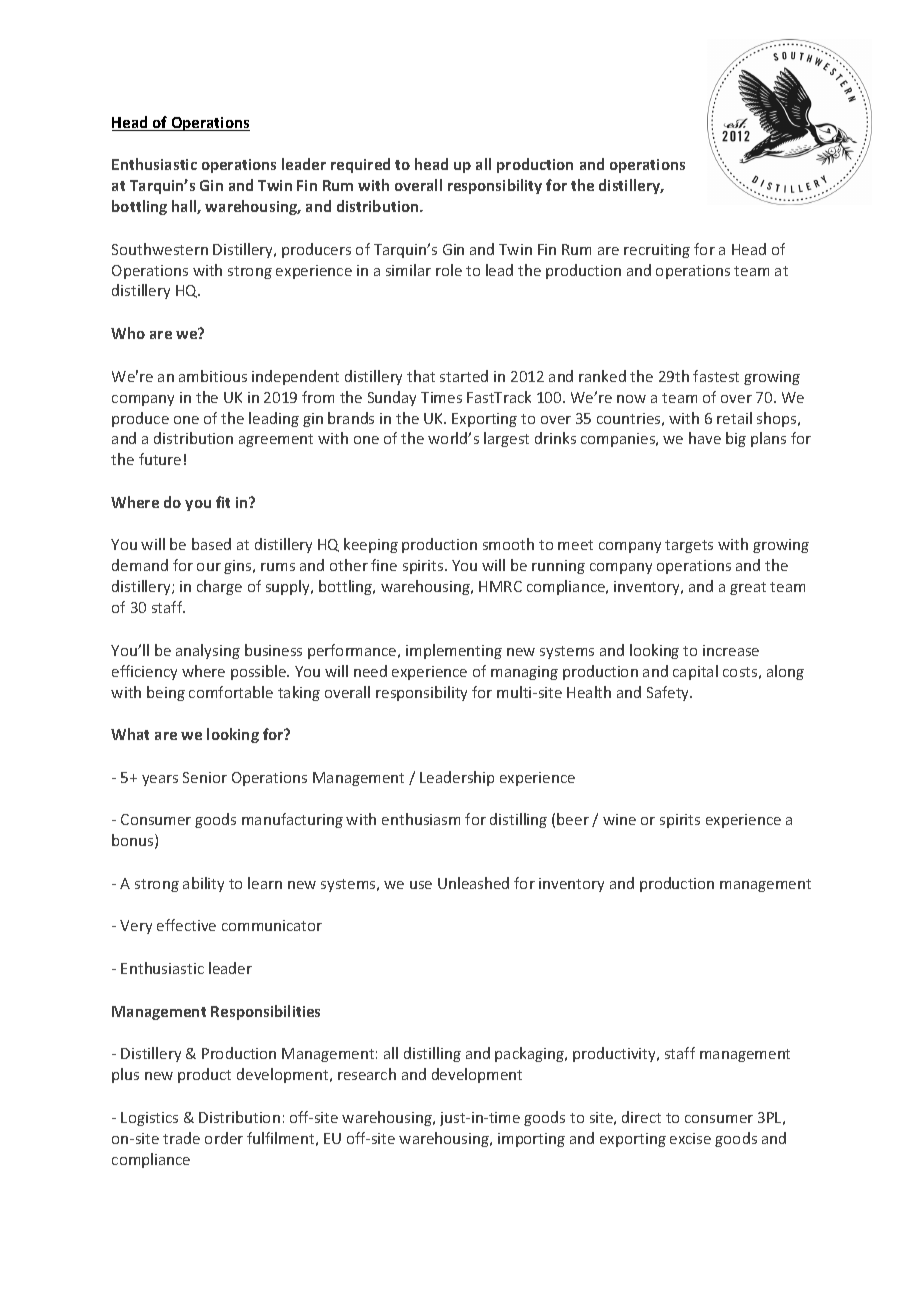 The width and height of the image is (924, 1309). I want to click on Southwestern, so click(160, 249).
